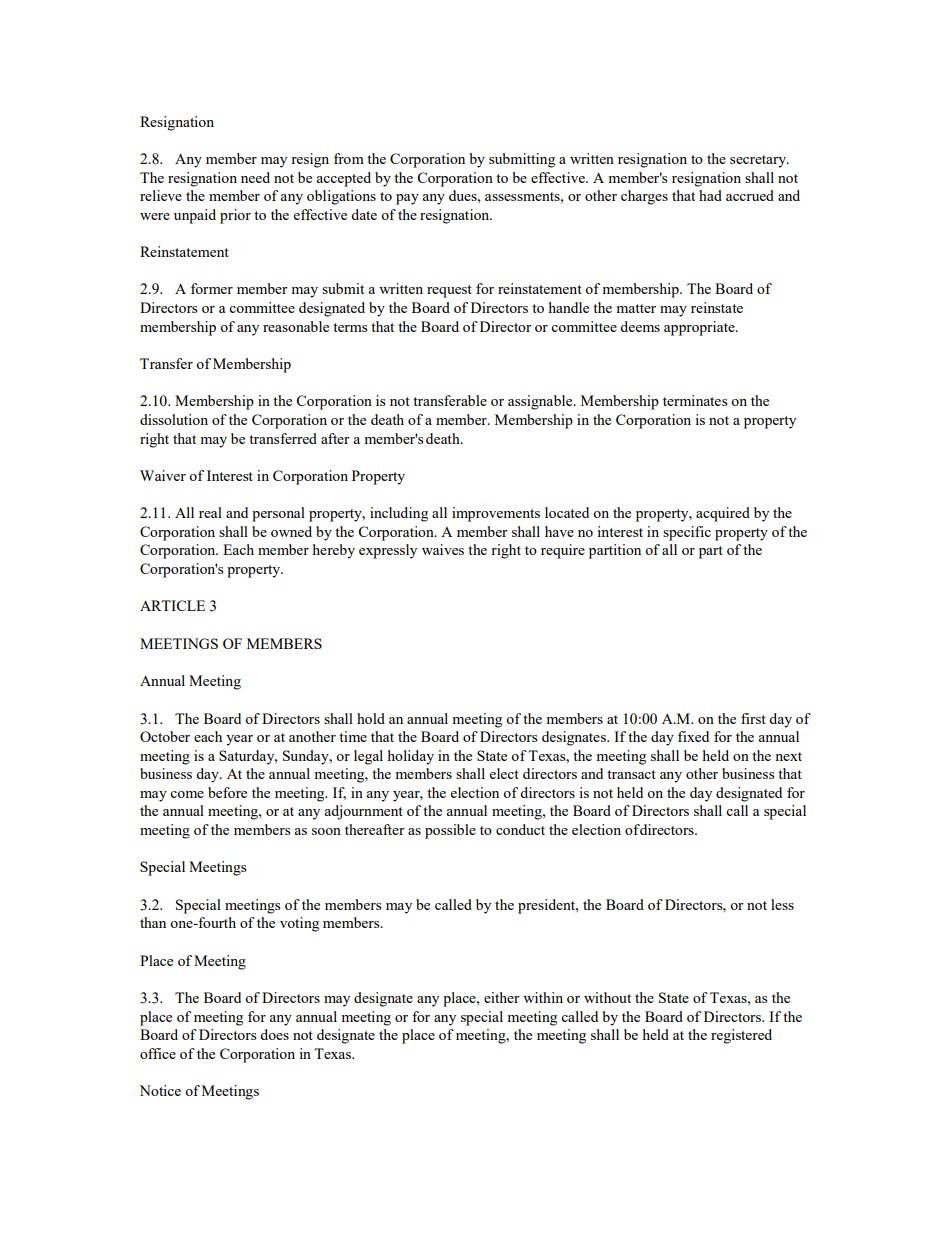 This image has width=952, height=1233. What do you see at coordinates (299, 924) in the image?
I see `voting` at bounding box center [299, 924].
